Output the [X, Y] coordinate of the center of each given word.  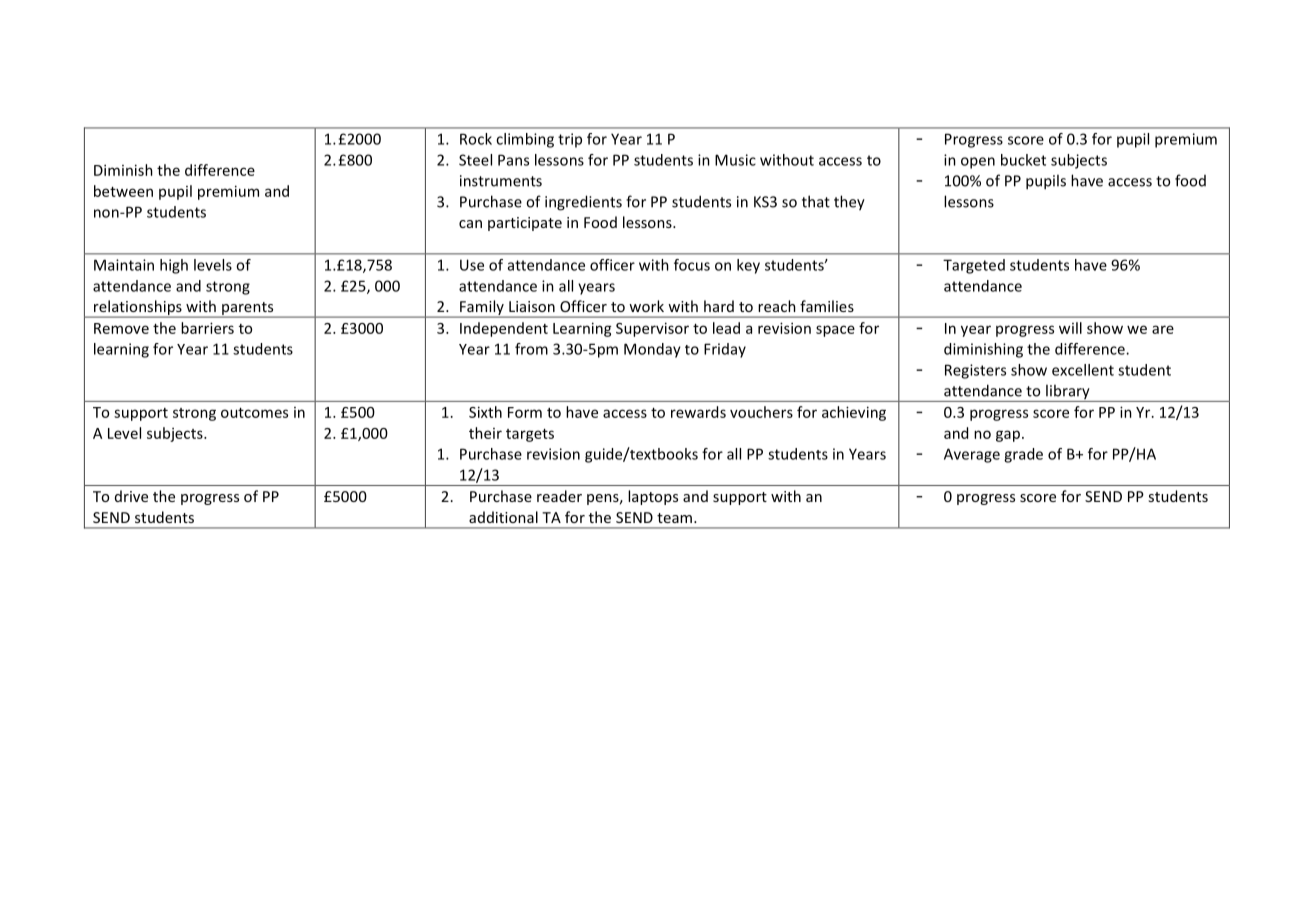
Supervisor [652, 329]
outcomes [254, 413]
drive [131, 496]
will [1070, 328]
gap [1008, 436]
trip [570, 140]
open [978, 163]
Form [525, 412]
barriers [207, 328]
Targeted [974, 266]
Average [972, 455]
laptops [653, 497]
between [123, 191]
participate [525, 224]
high [174, 266]
